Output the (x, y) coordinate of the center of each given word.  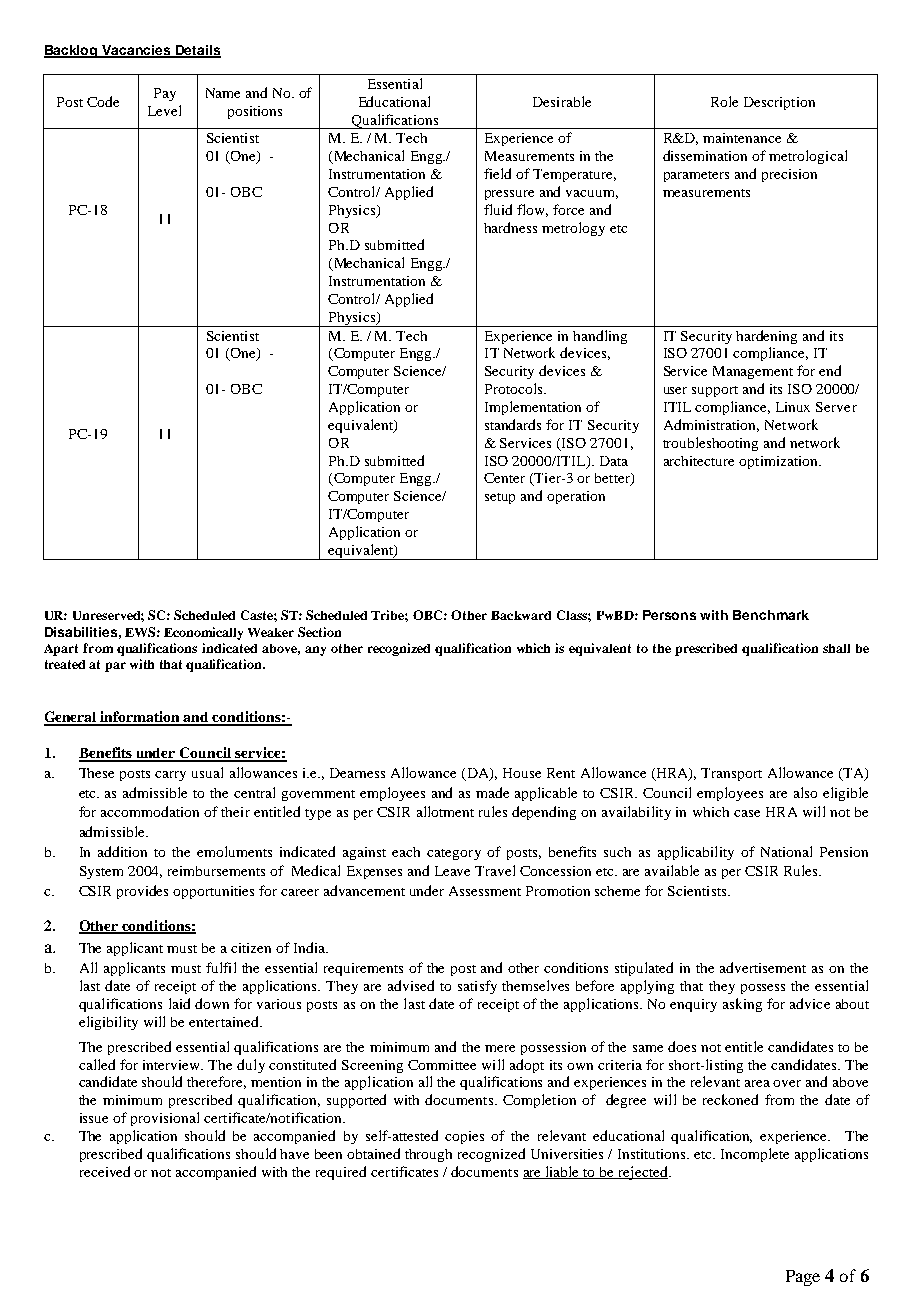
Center (504, 478)
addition (122, 851)
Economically (203, 633)
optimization (779, 462)
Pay (165, 94)
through (428, 1155)
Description (779, 103)
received (105, 1171)
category (454, 854)
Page (803, 1278)
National (786, 851)
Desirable (562, 101)
